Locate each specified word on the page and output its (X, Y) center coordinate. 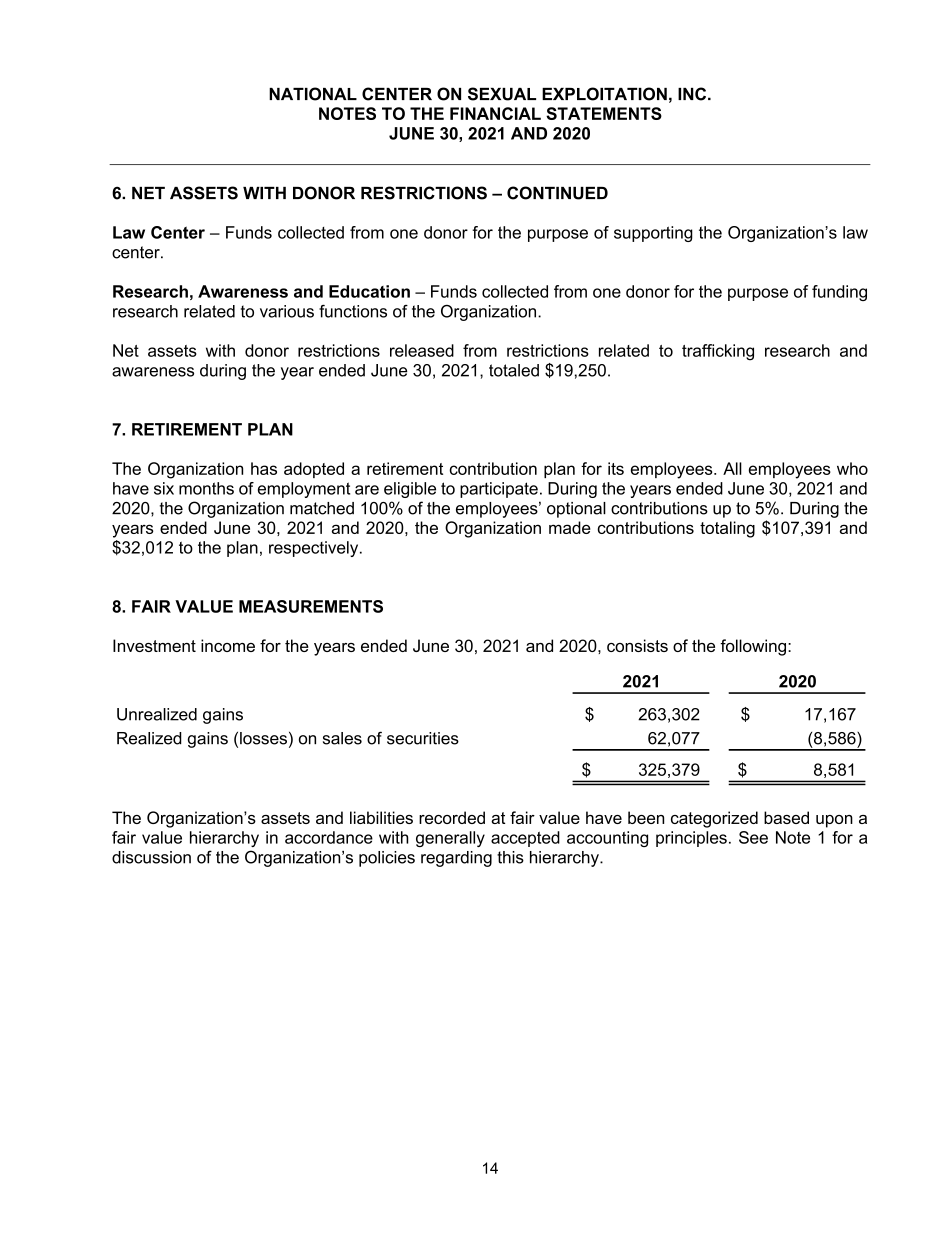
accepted (525, 839)
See (753, 837)
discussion (151, 857)
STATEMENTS (604, 113)
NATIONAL (313, 94)
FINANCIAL (495, 113)
